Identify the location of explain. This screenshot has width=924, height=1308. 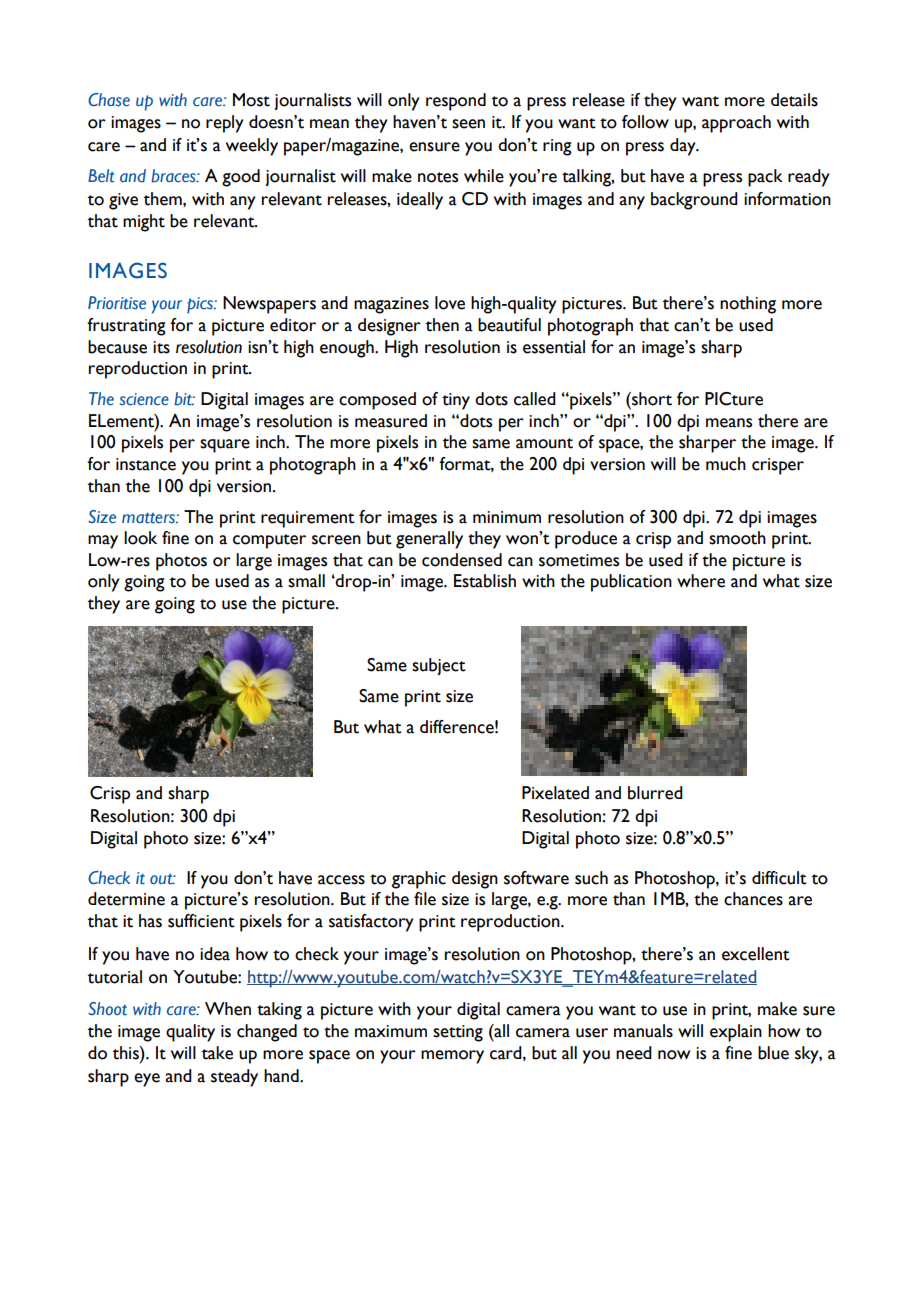
(736, 1033).
